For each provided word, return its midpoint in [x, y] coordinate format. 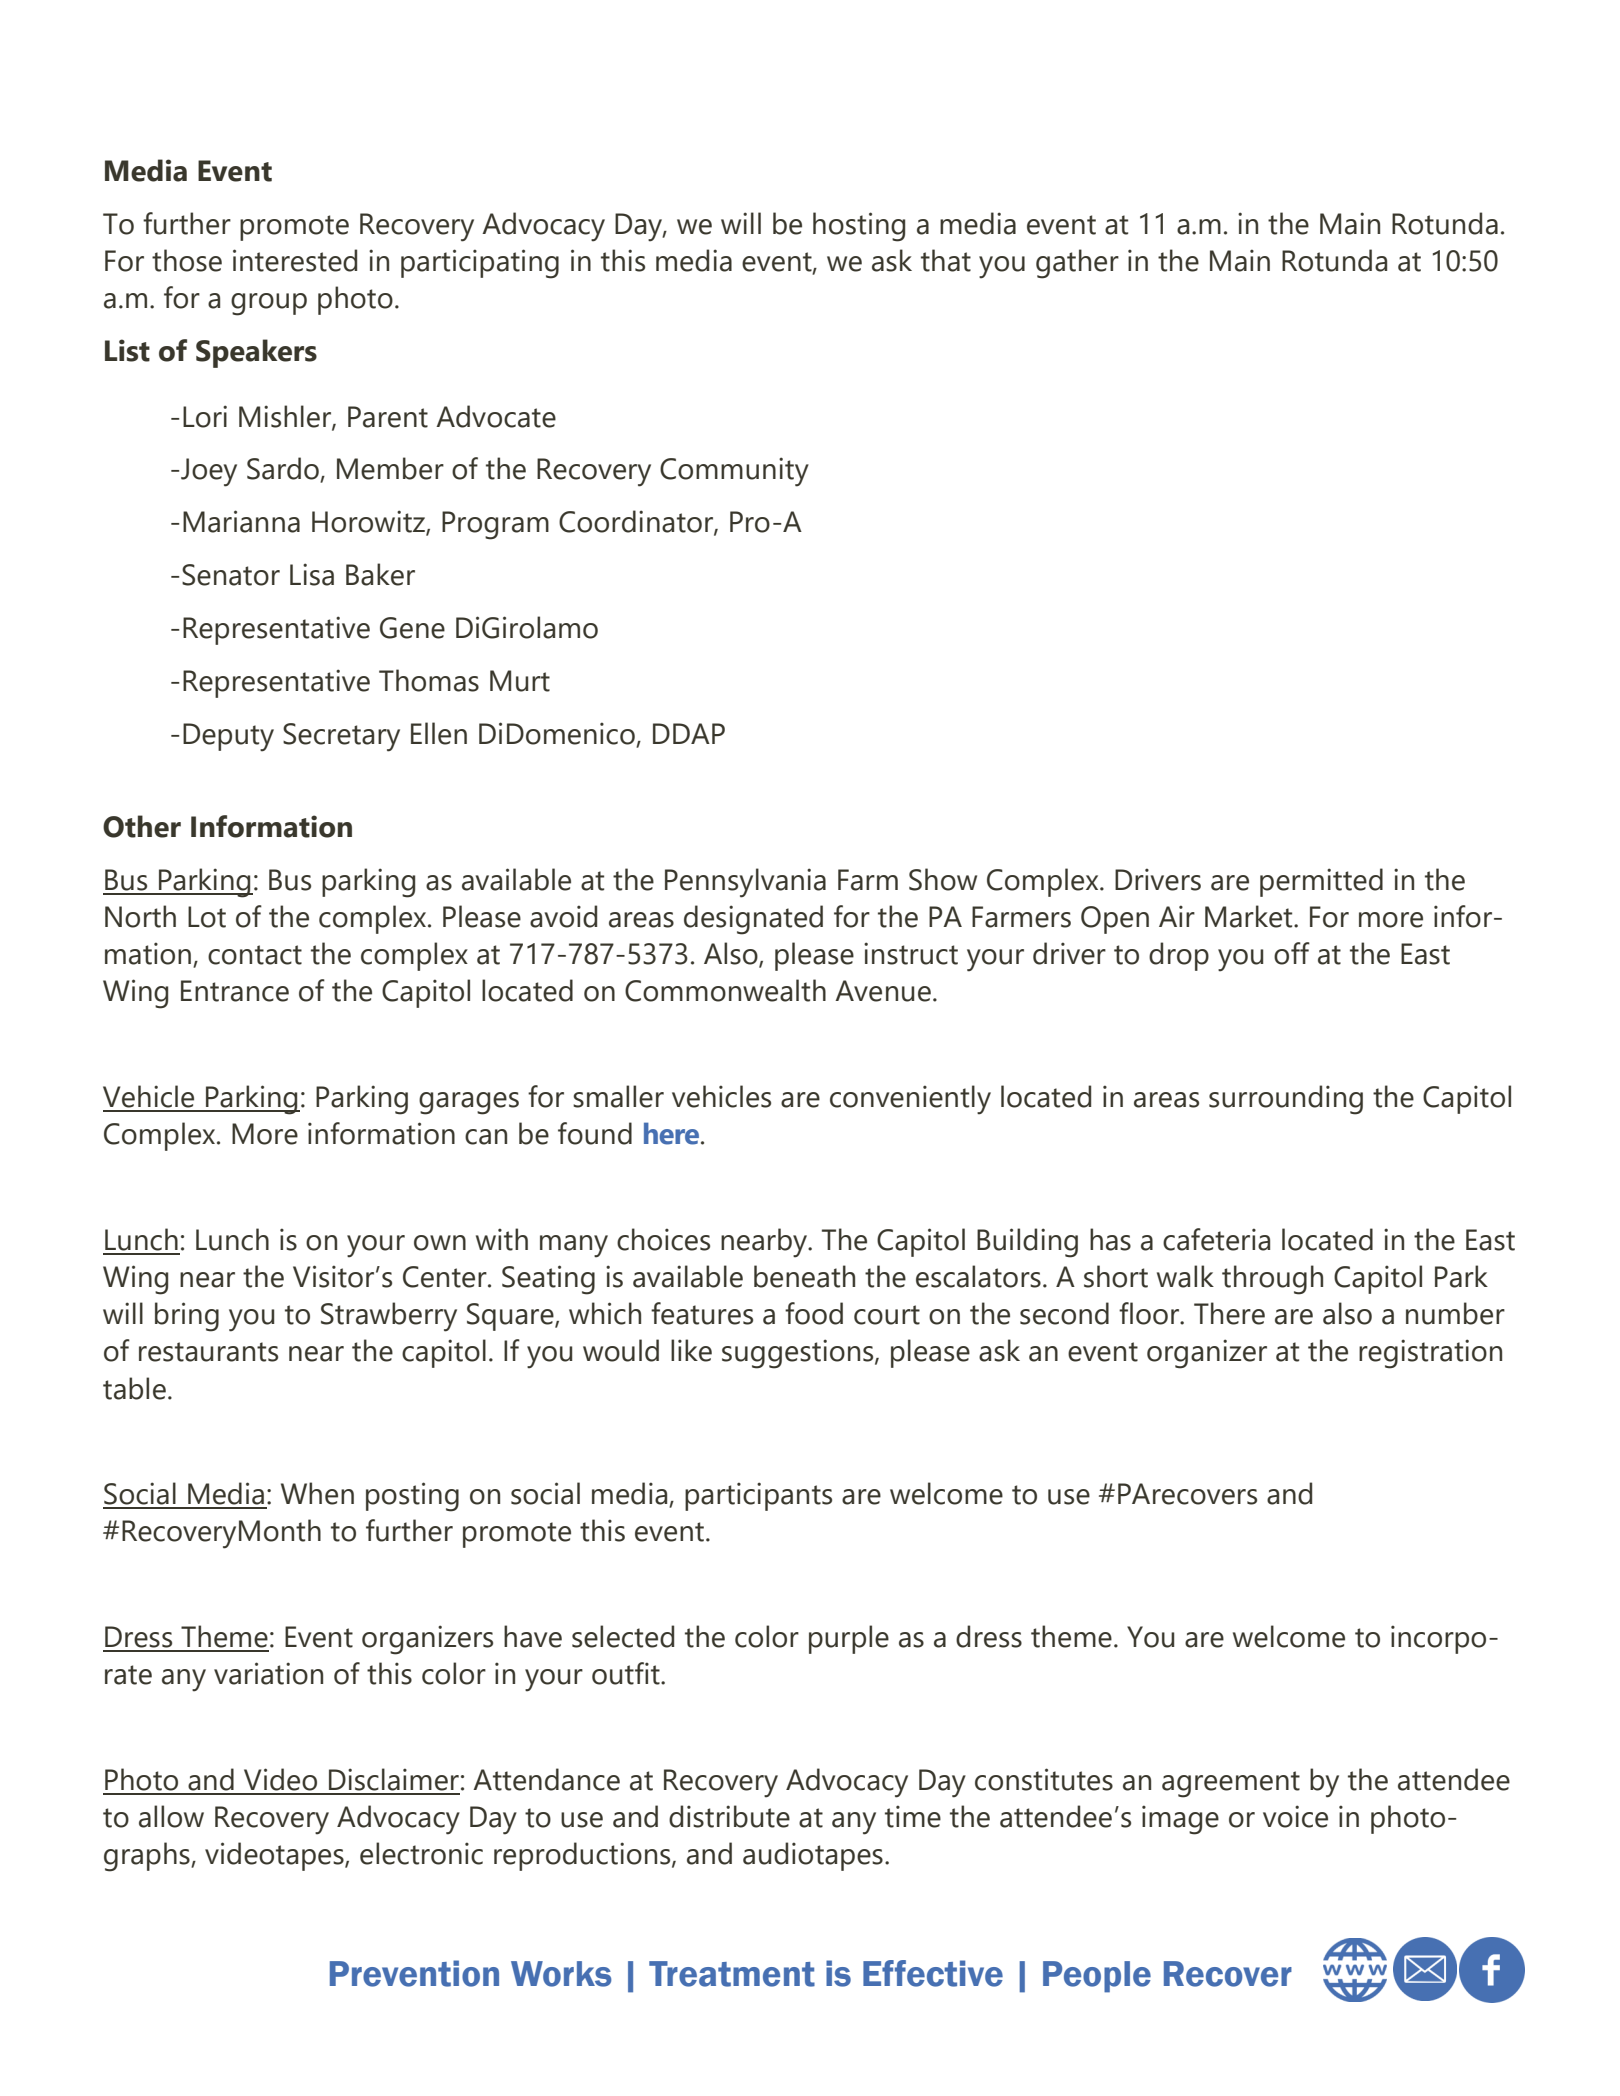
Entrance [235, 991]
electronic [421, 1853]
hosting [859, 227]
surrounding [1286, 1100]
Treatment [732, 1974]
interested [295, 260]
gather [1077, 264]
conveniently [910, 1100]
